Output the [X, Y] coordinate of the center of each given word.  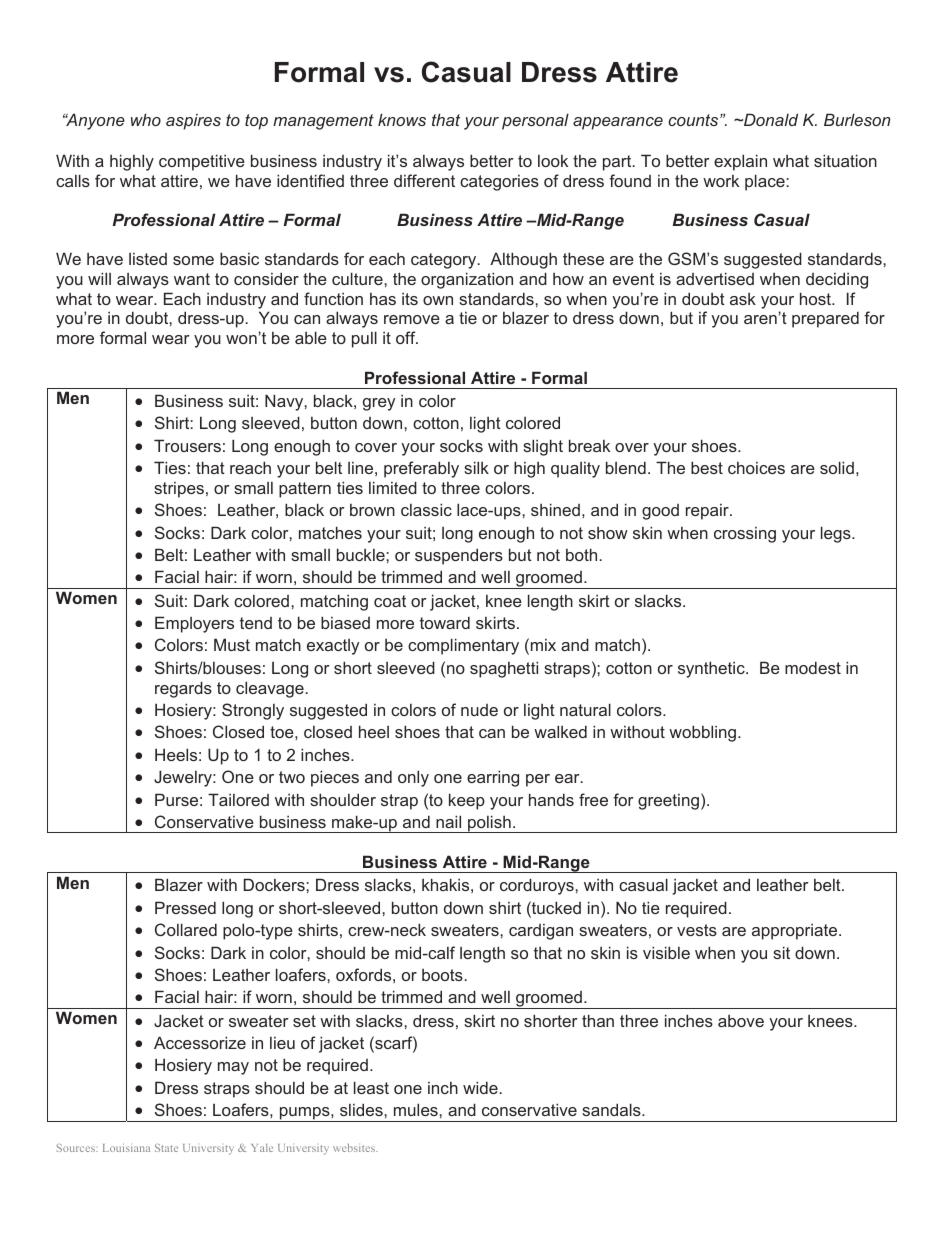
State [166, 1148]
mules [417, 1109]
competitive [202, 162]
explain [740, 162]
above [741, 1021]
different [424, 180]
